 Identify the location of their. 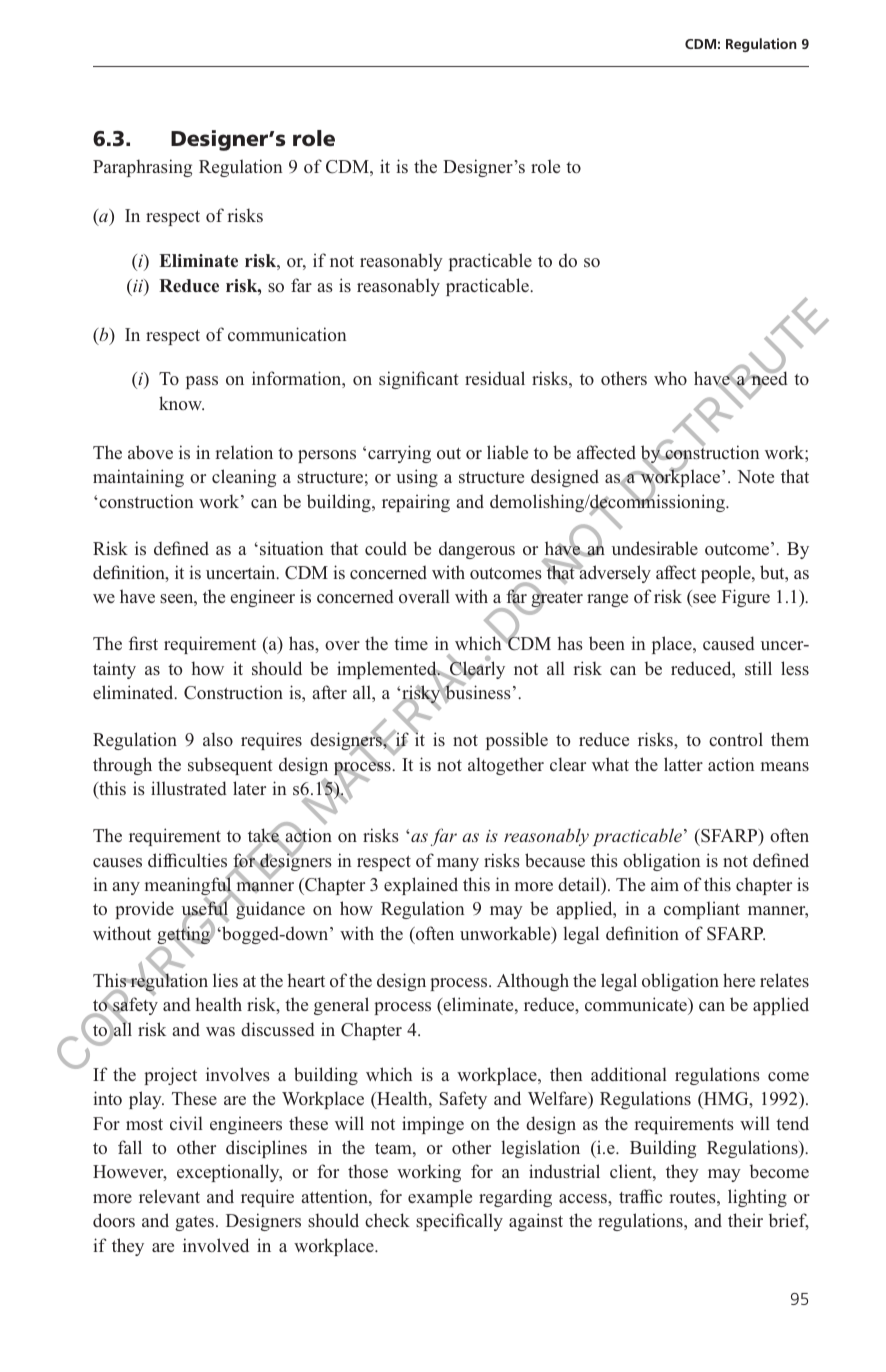
(745, 1220).
